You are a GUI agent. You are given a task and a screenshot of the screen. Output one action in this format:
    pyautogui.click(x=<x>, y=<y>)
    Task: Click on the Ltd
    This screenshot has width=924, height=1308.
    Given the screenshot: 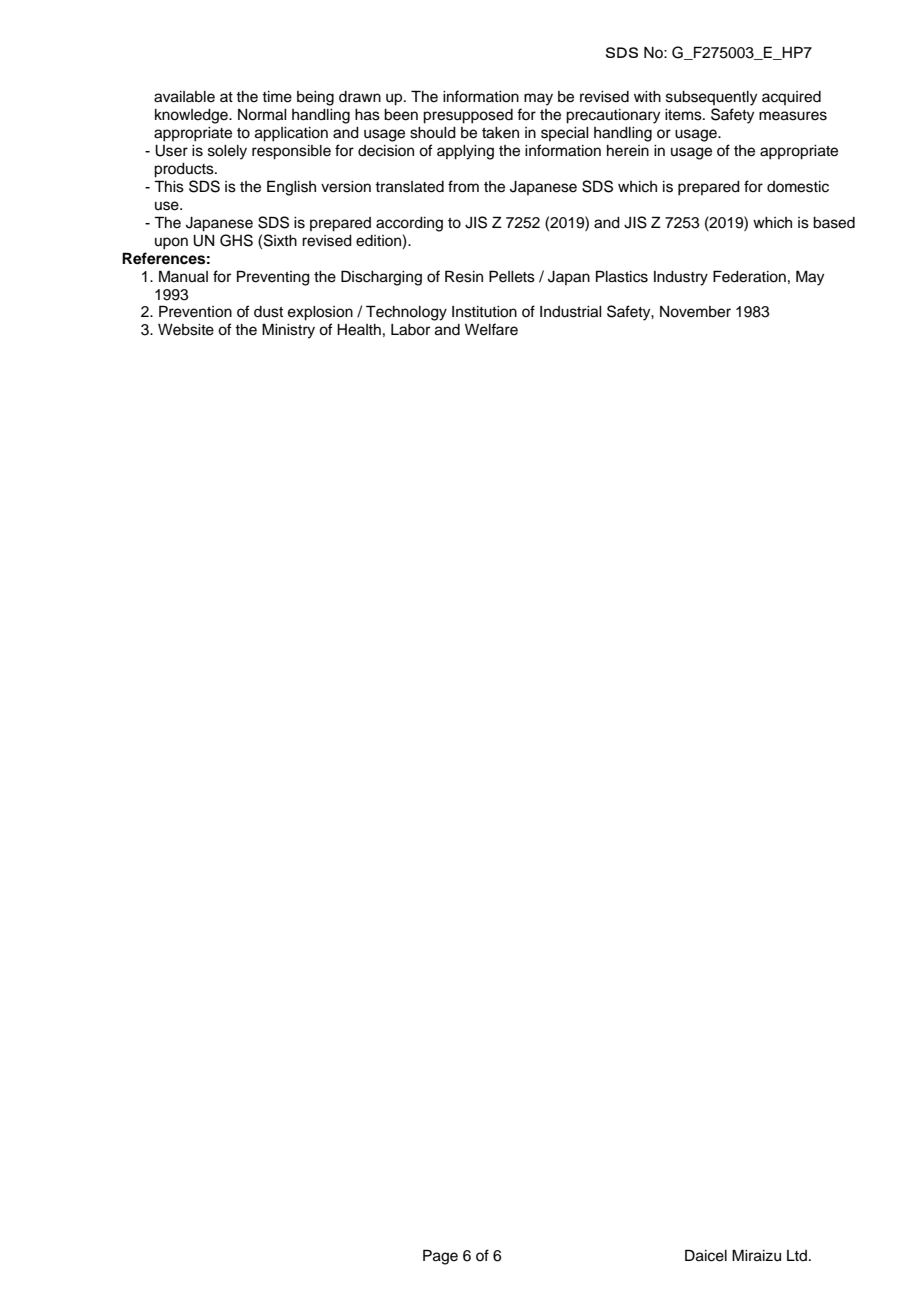 What is the action you would take?
    pyautogui.click(x=797, y=1255)
